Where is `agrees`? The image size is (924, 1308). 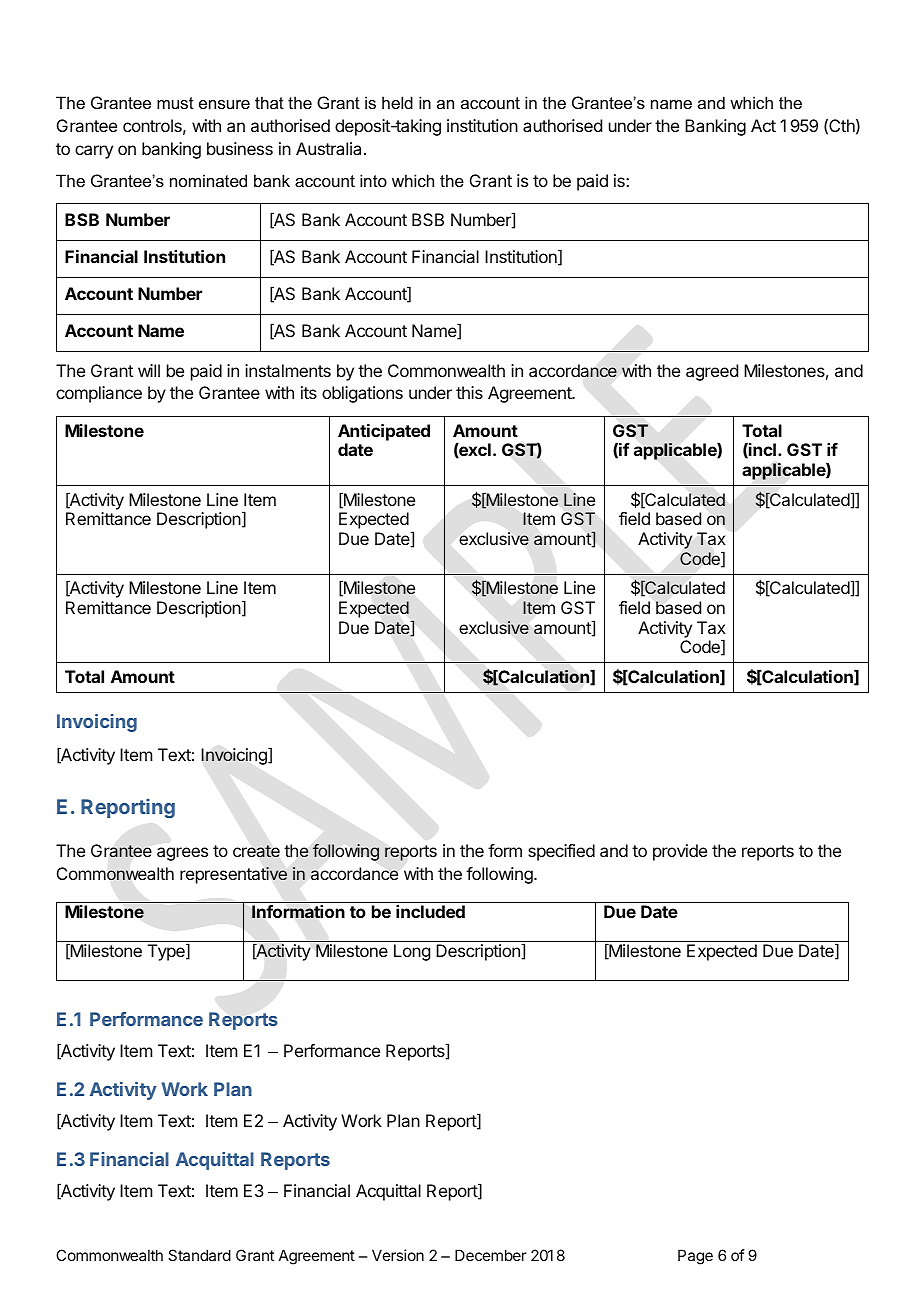 agrees is located at coordinates (182, 854).
